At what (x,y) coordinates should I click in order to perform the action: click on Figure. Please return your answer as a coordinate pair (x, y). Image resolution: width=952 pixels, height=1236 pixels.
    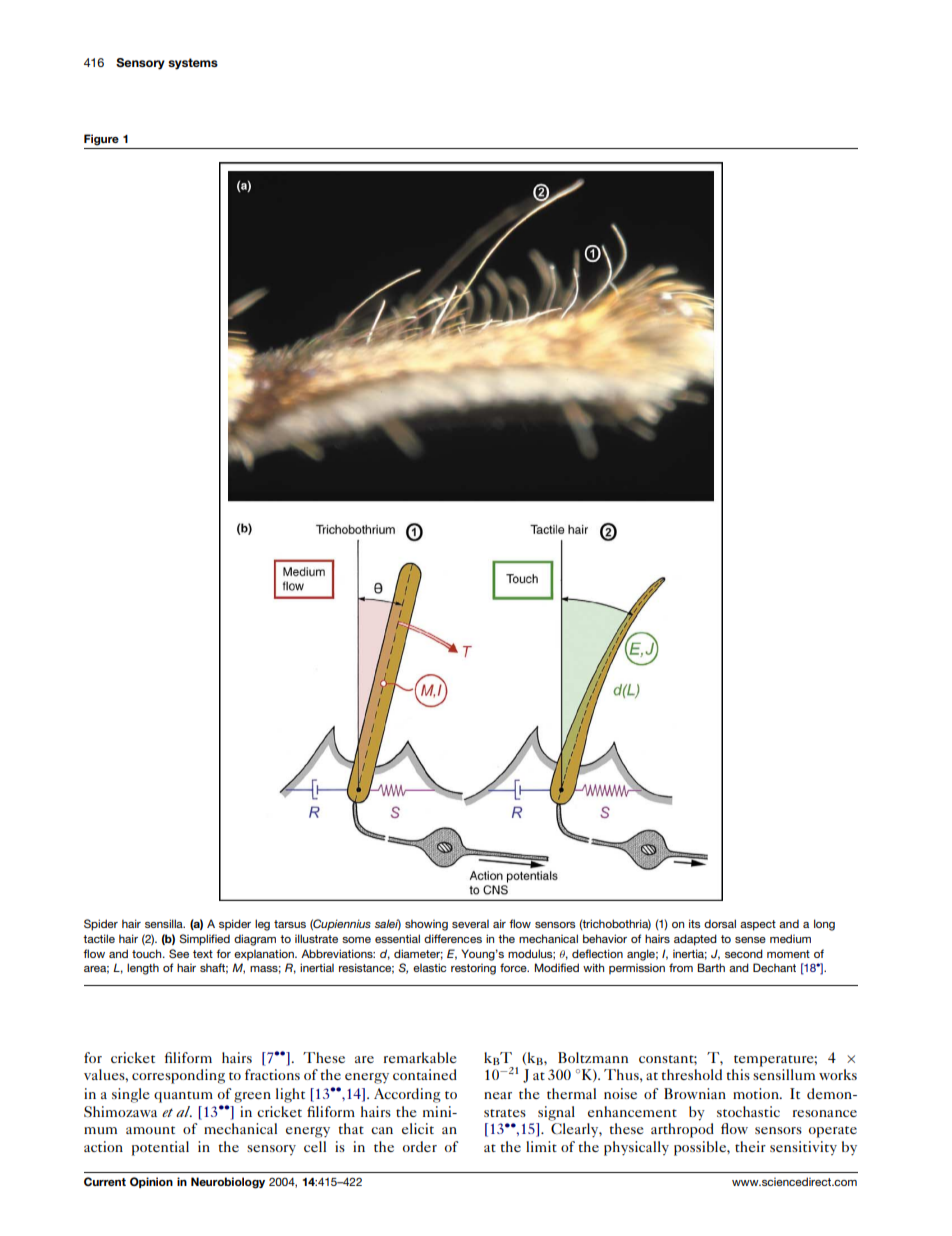
    Looking at the image, I should click on (101, 140).
